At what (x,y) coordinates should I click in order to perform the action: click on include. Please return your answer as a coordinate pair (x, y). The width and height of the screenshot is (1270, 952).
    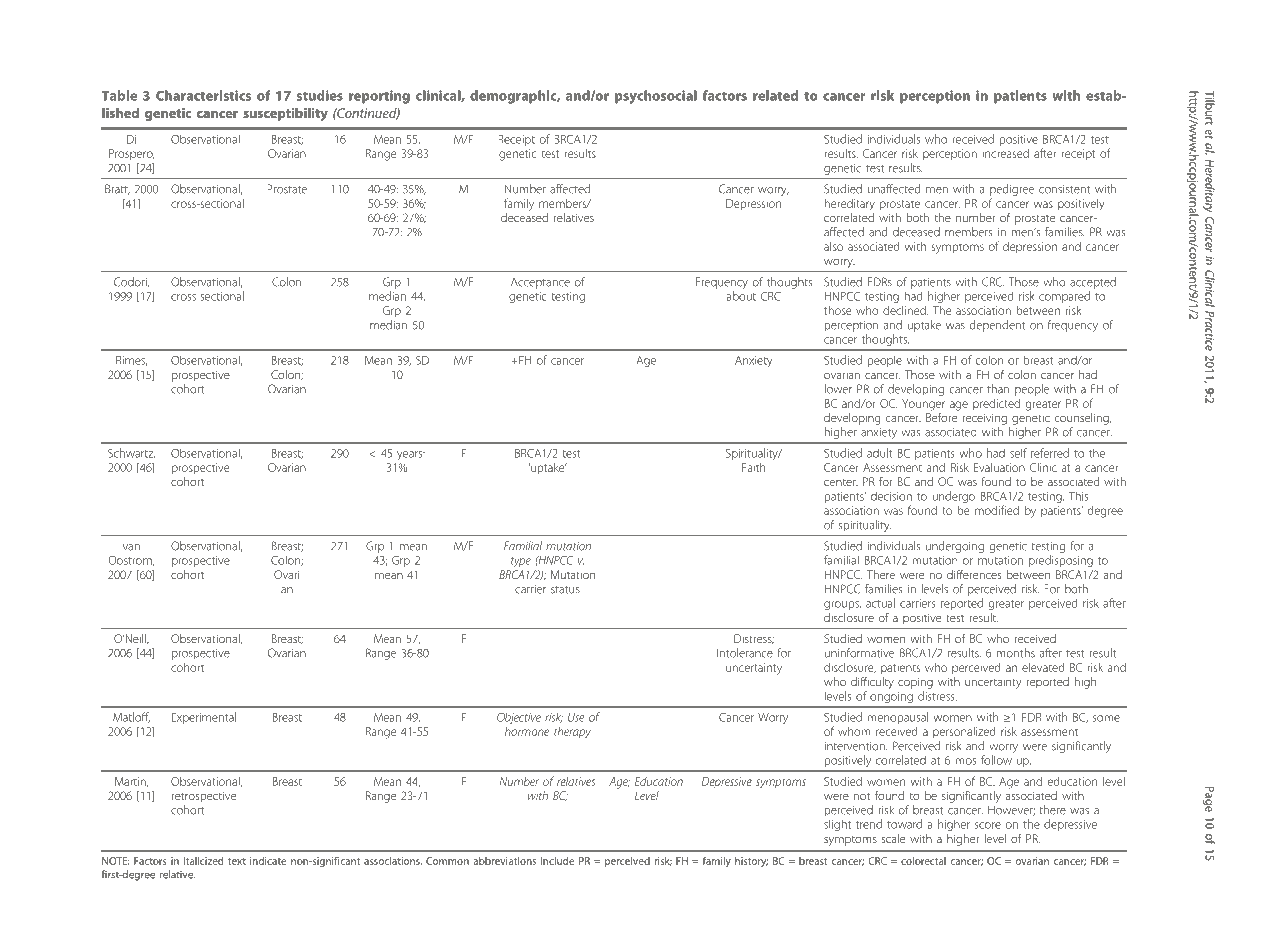
    Looking at the image, I should click on (557, 861).
